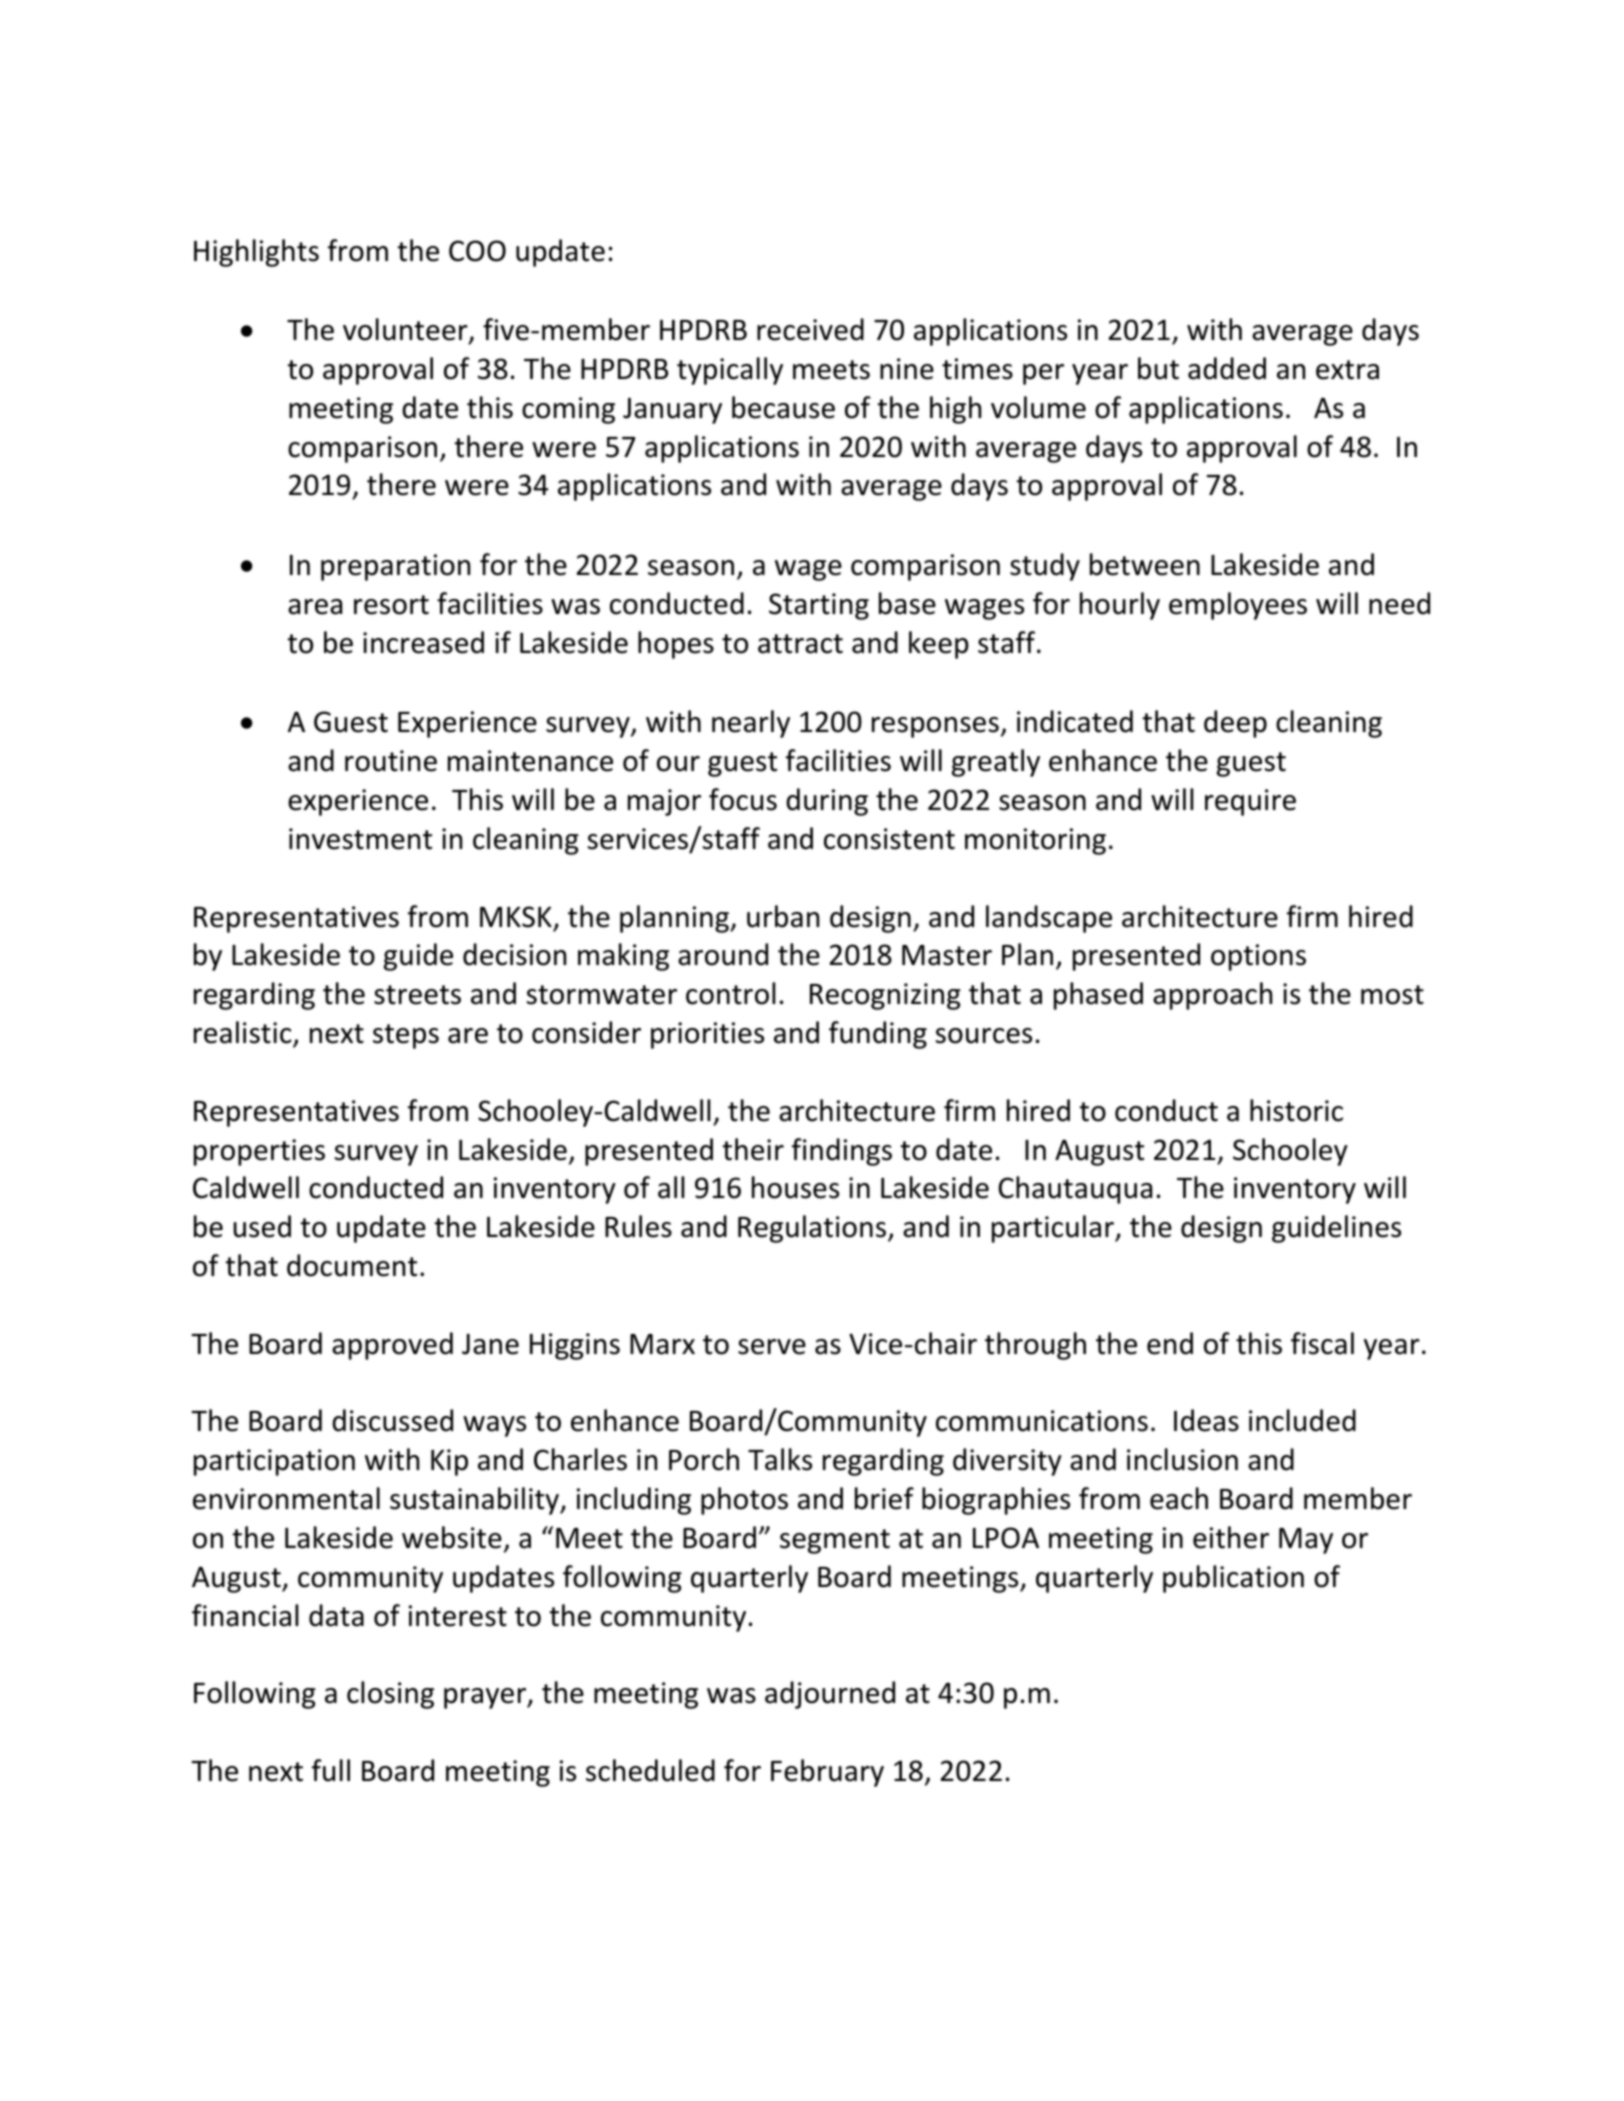 The image size is (1624, 2101). What do you see at coordinates (810, 329) in the screenshot?
I see `received` at bounding box center [810, 329].
